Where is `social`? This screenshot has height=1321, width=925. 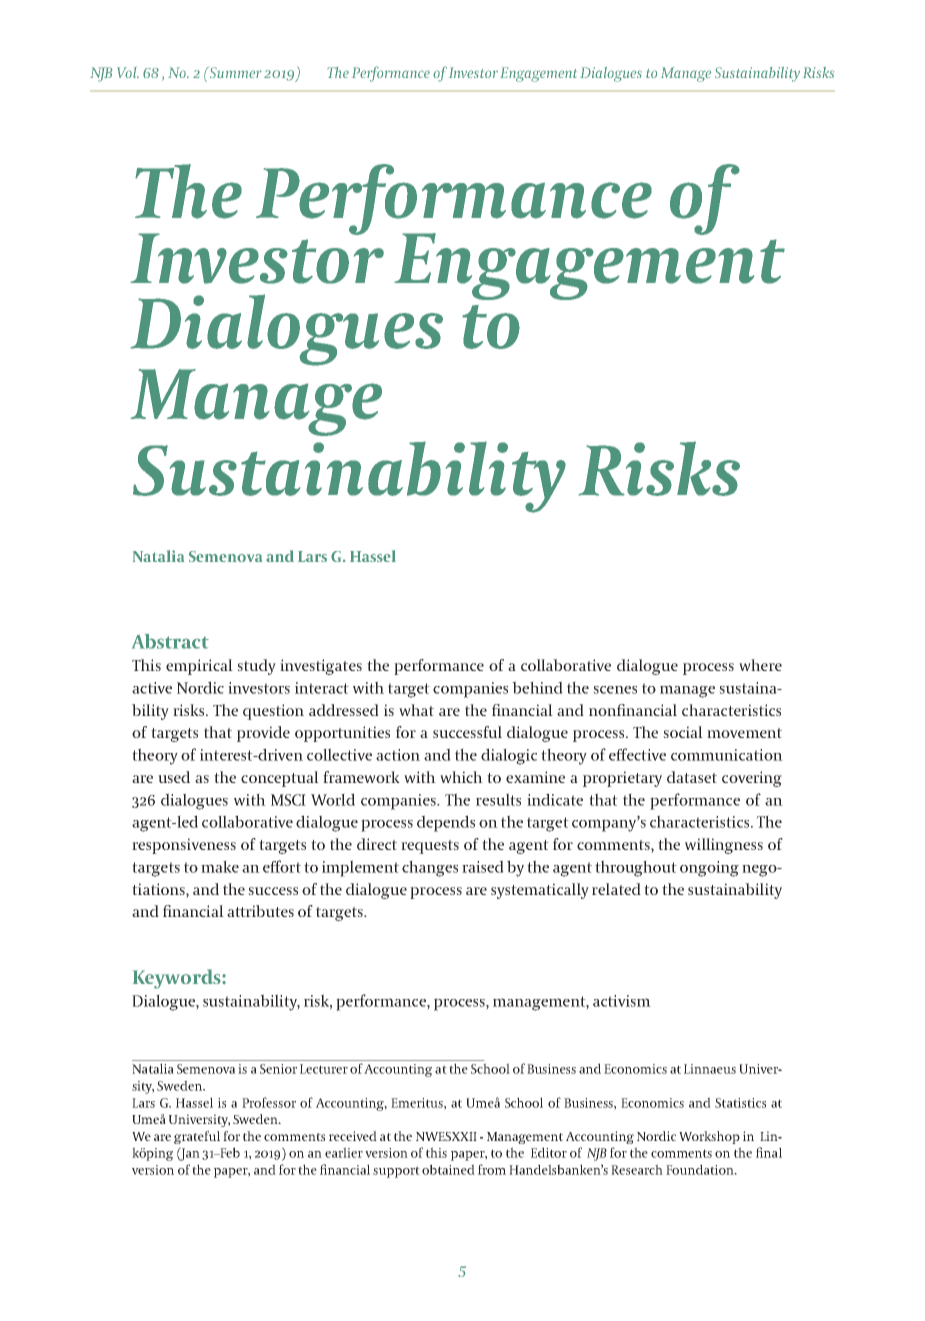
social is located at coordinates (683, 732).
